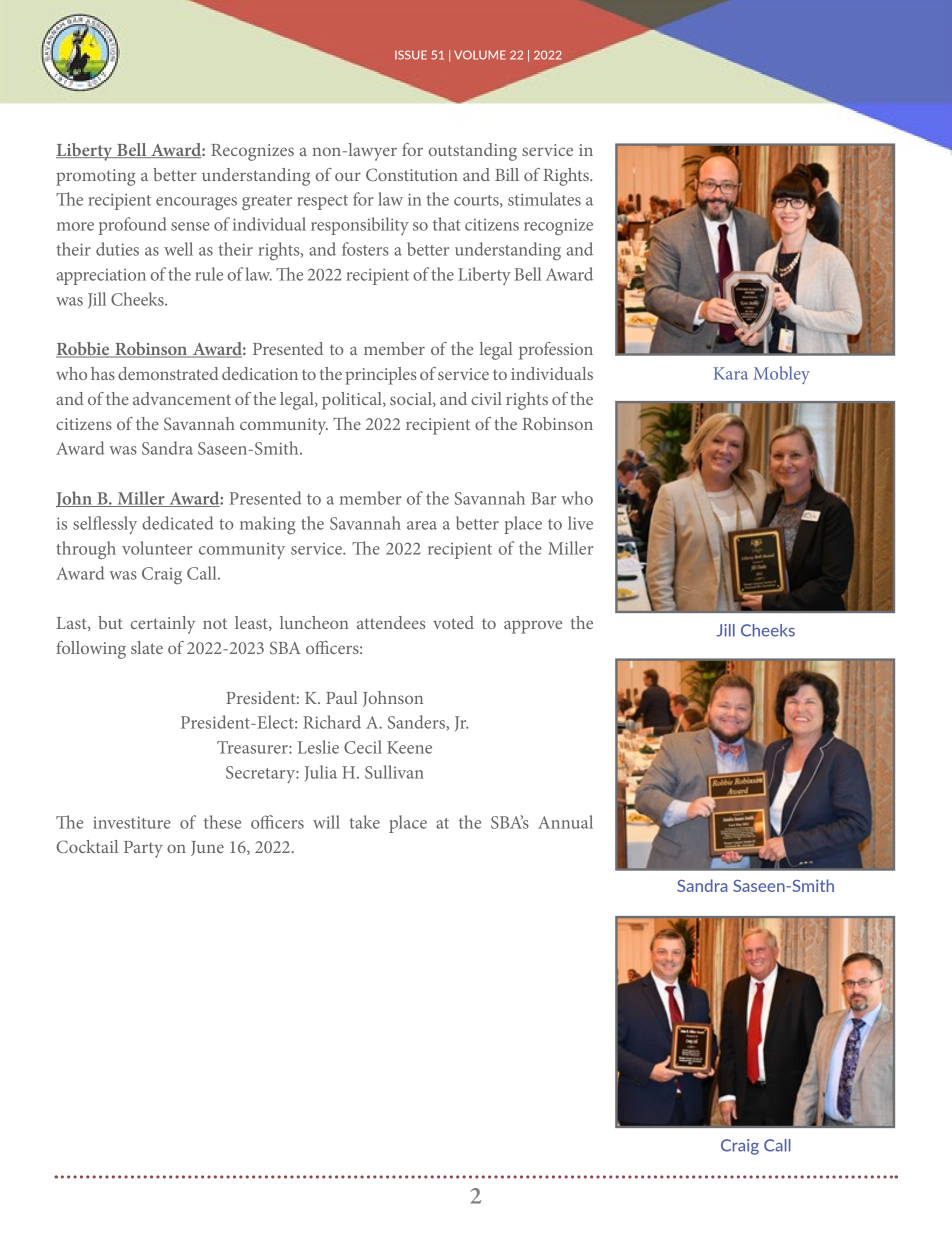 The width and height of the screenshot is (952, 1233). I want to click on investiture, so click(132, 822).
